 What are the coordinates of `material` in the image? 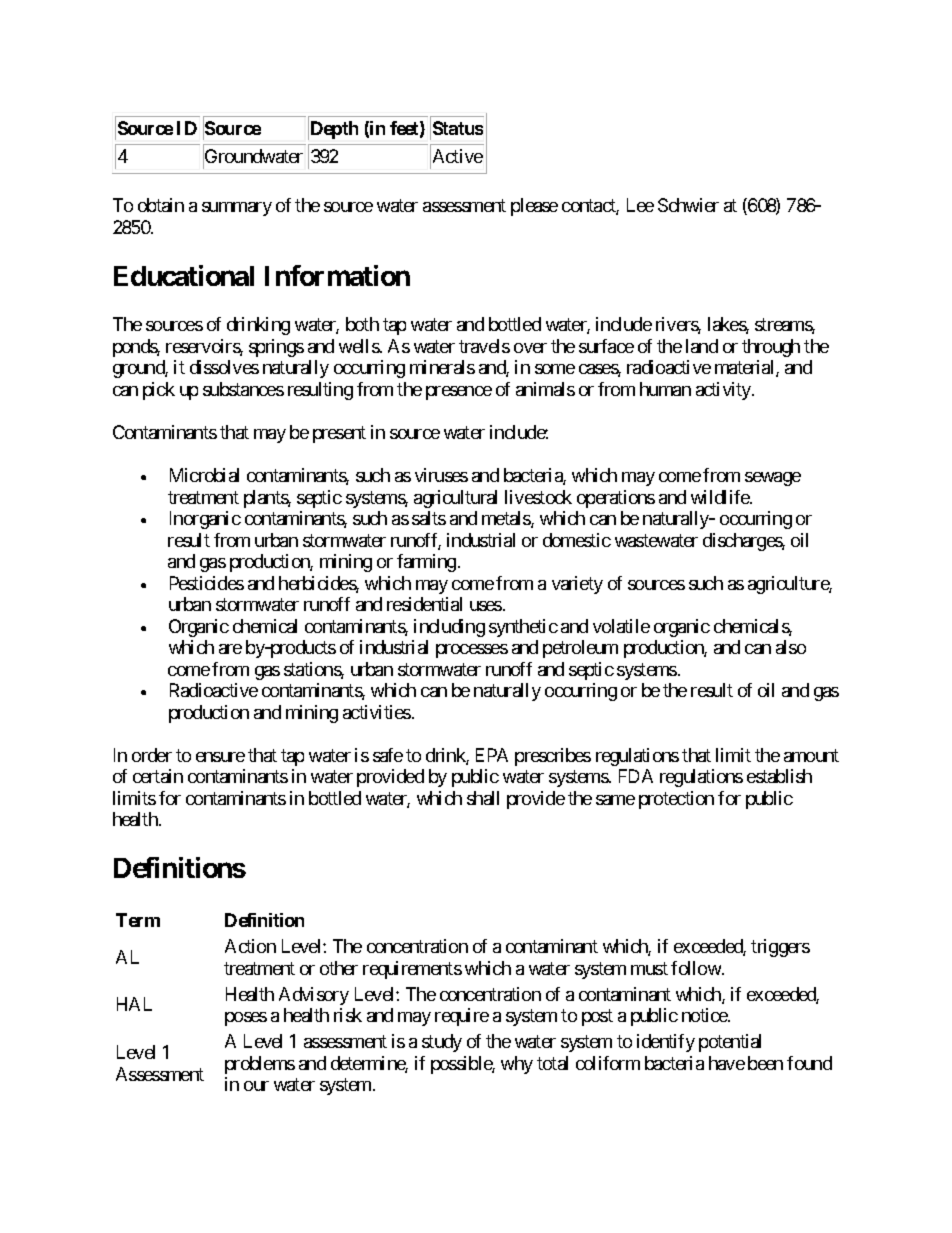 It's located at (746, 368).
